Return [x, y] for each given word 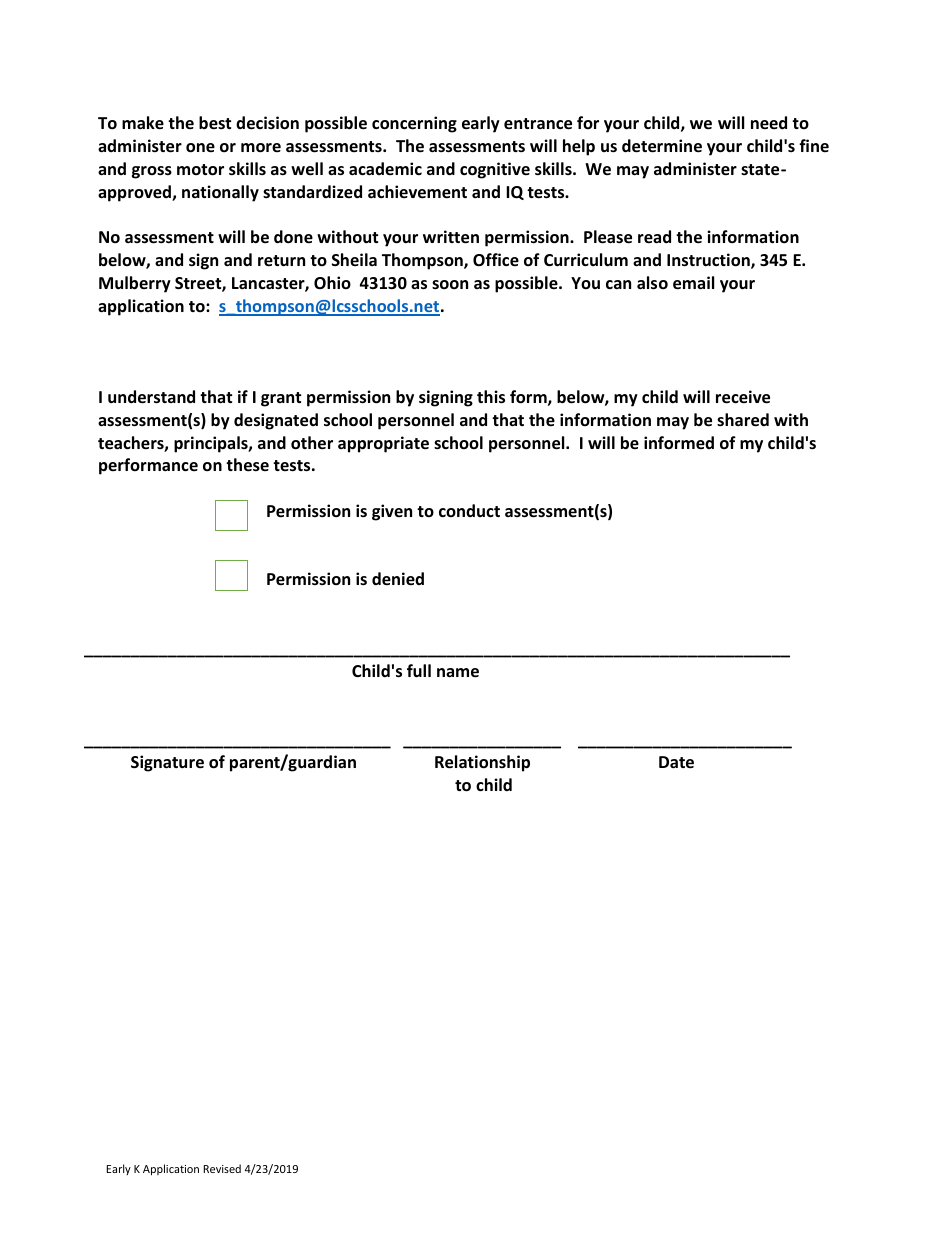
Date [676, 762]
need [769, 123]
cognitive [495, 170]
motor [200, 170]
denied [398, 579]
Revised [222, 1168]
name [458, 673]
